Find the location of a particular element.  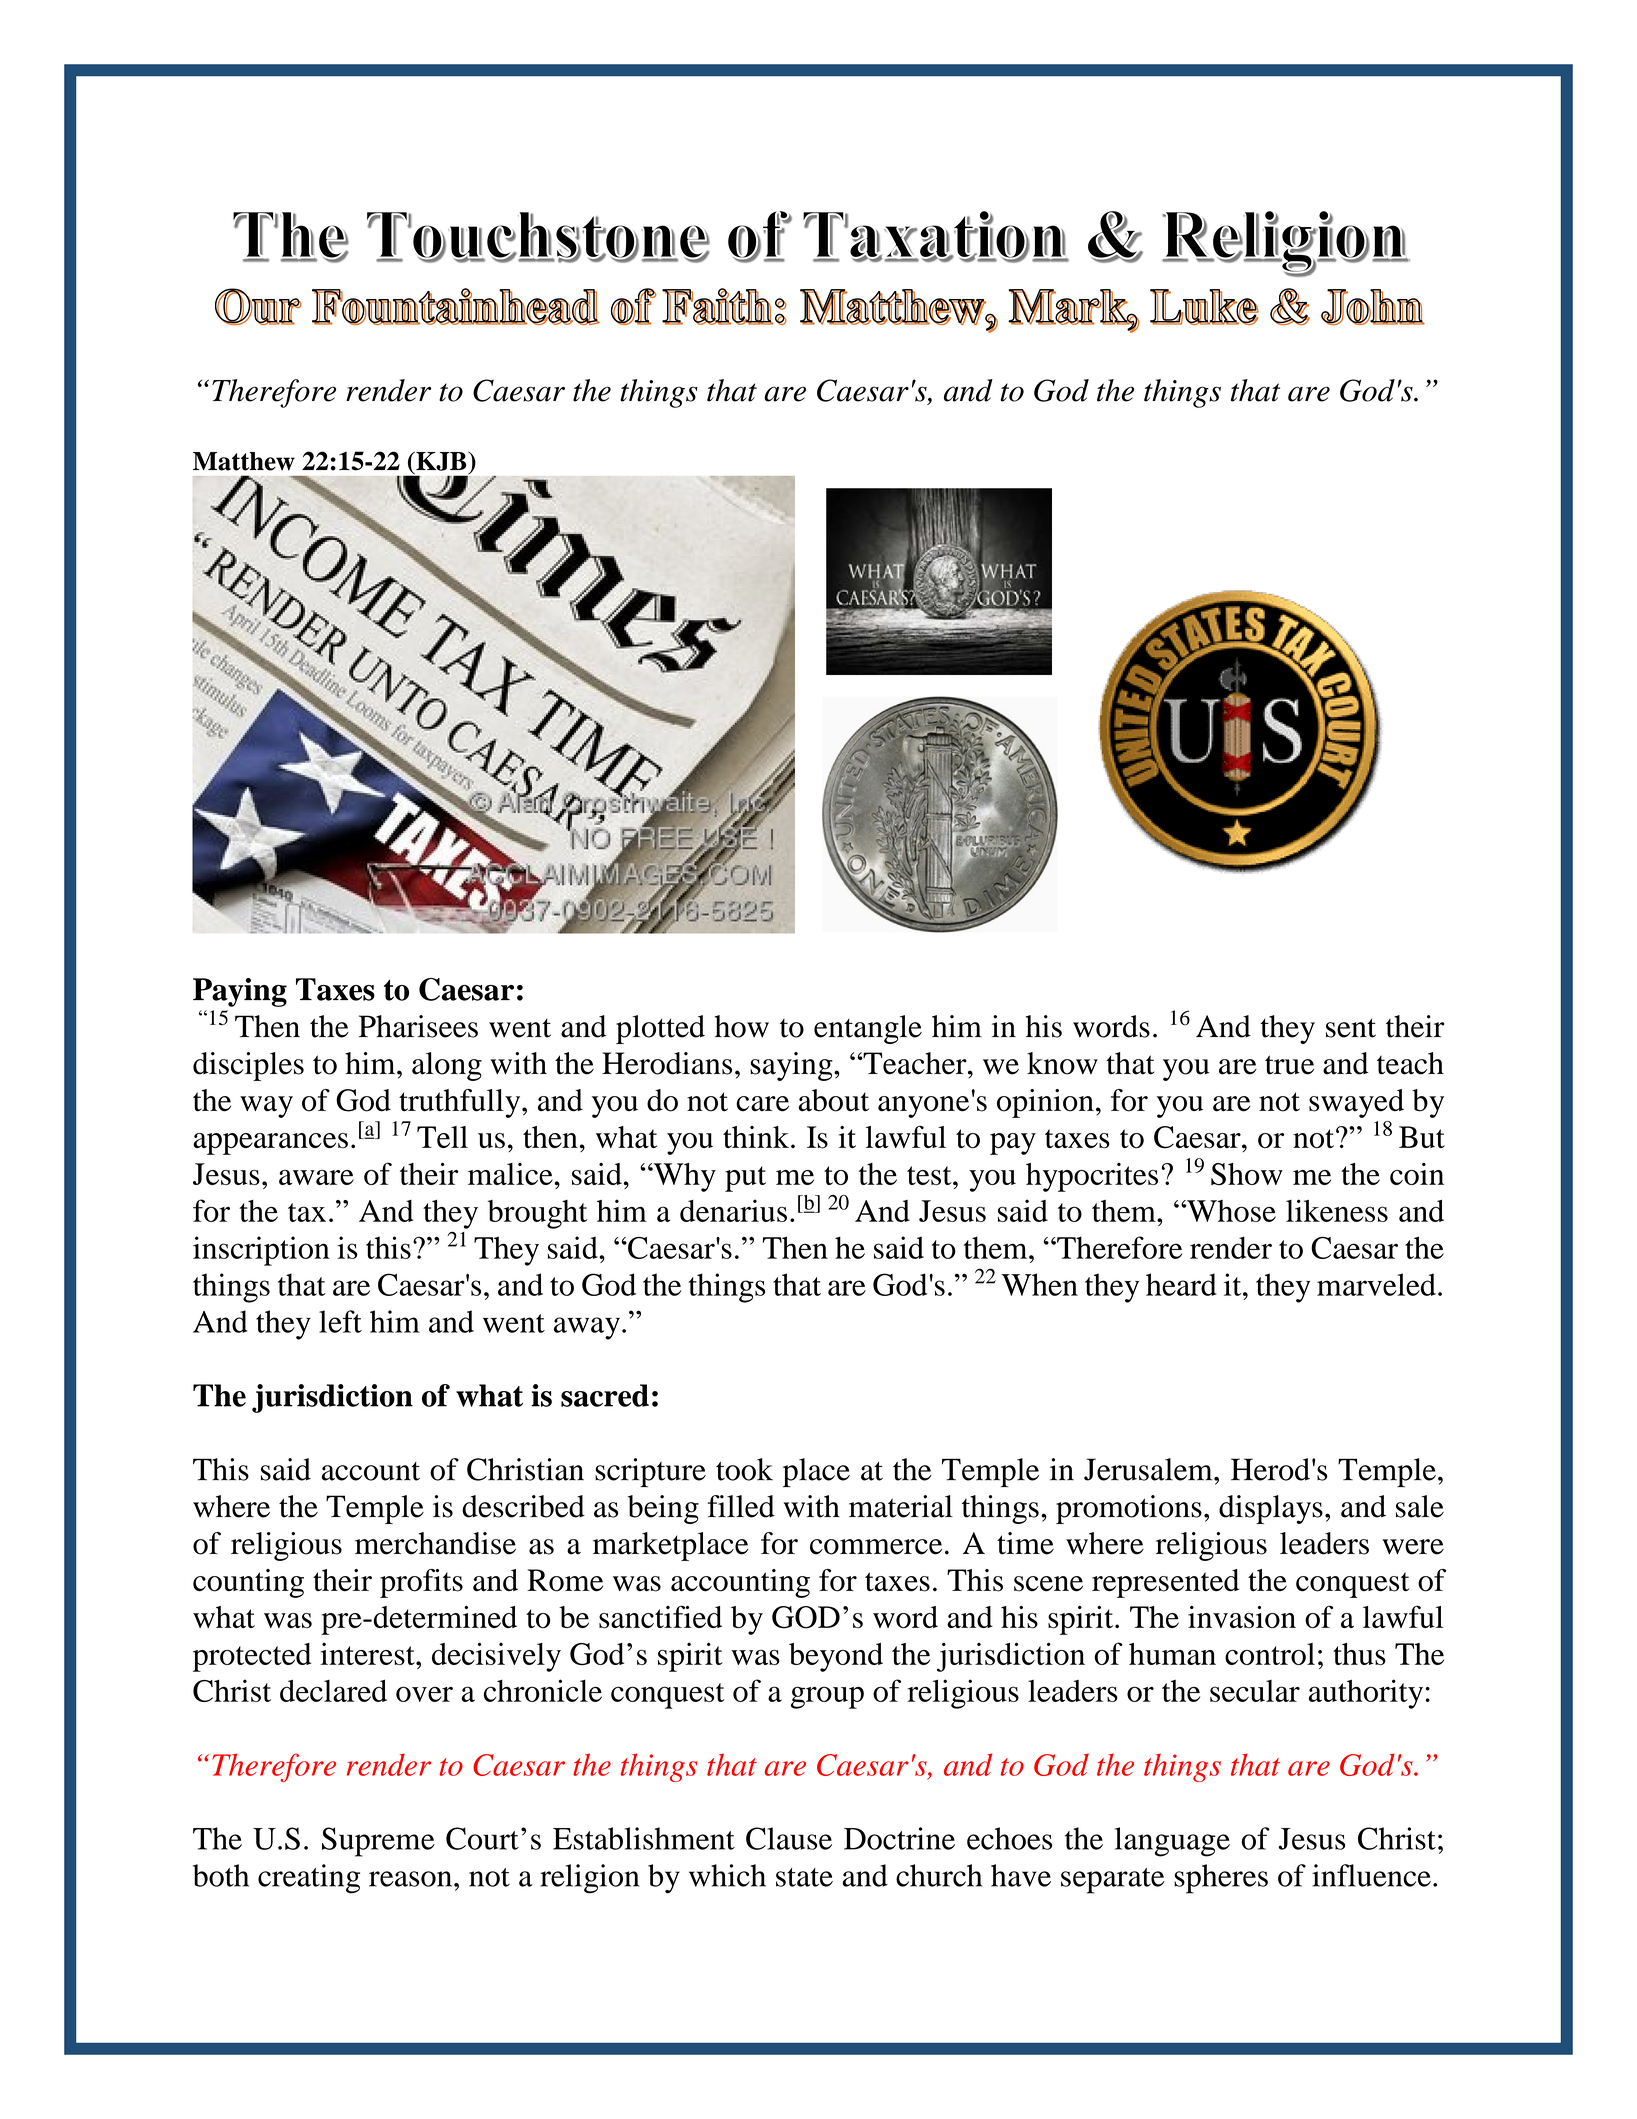

commerce is located at coordinates (876, 1547).
